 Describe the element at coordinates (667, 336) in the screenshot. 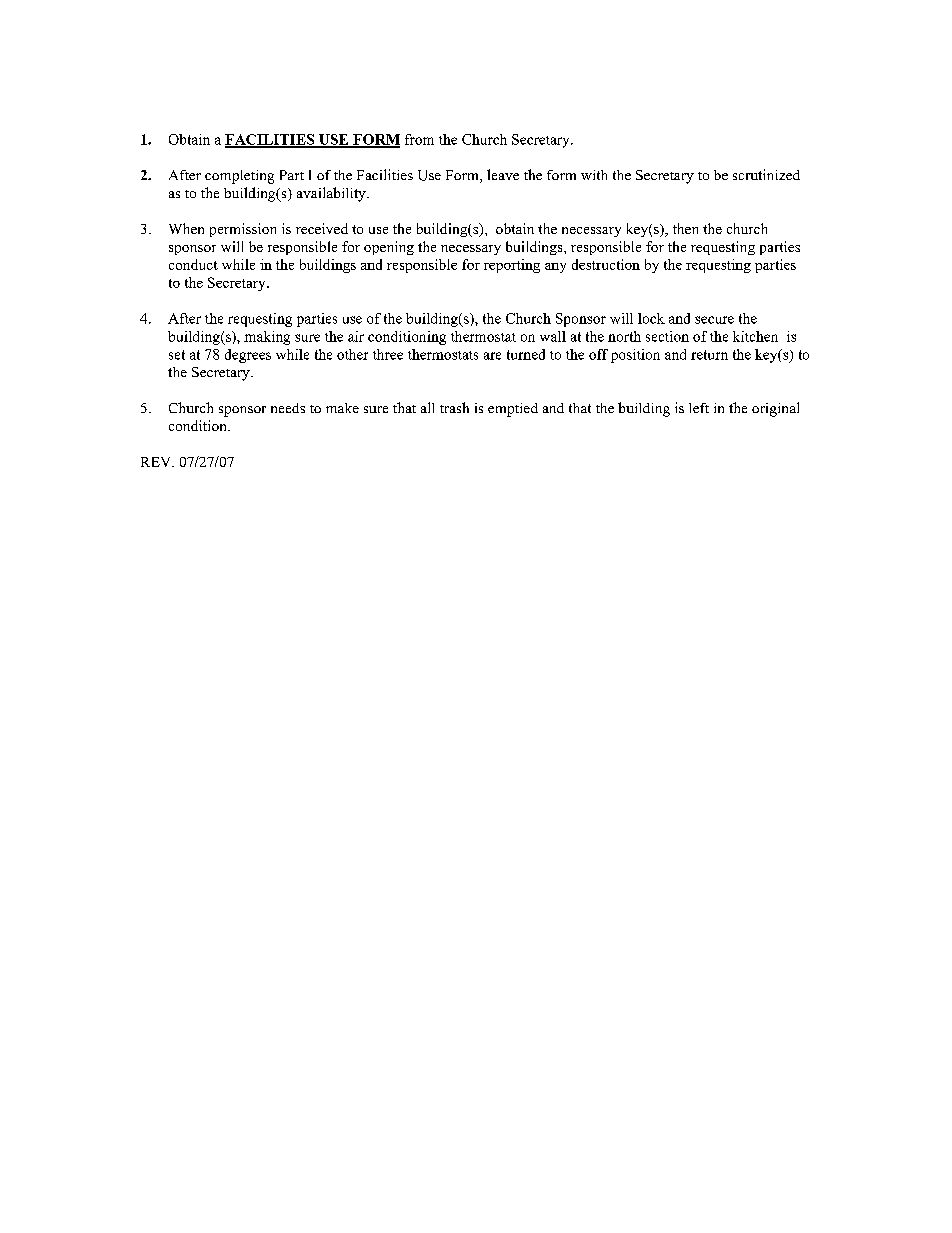

I see `section` at that location.
